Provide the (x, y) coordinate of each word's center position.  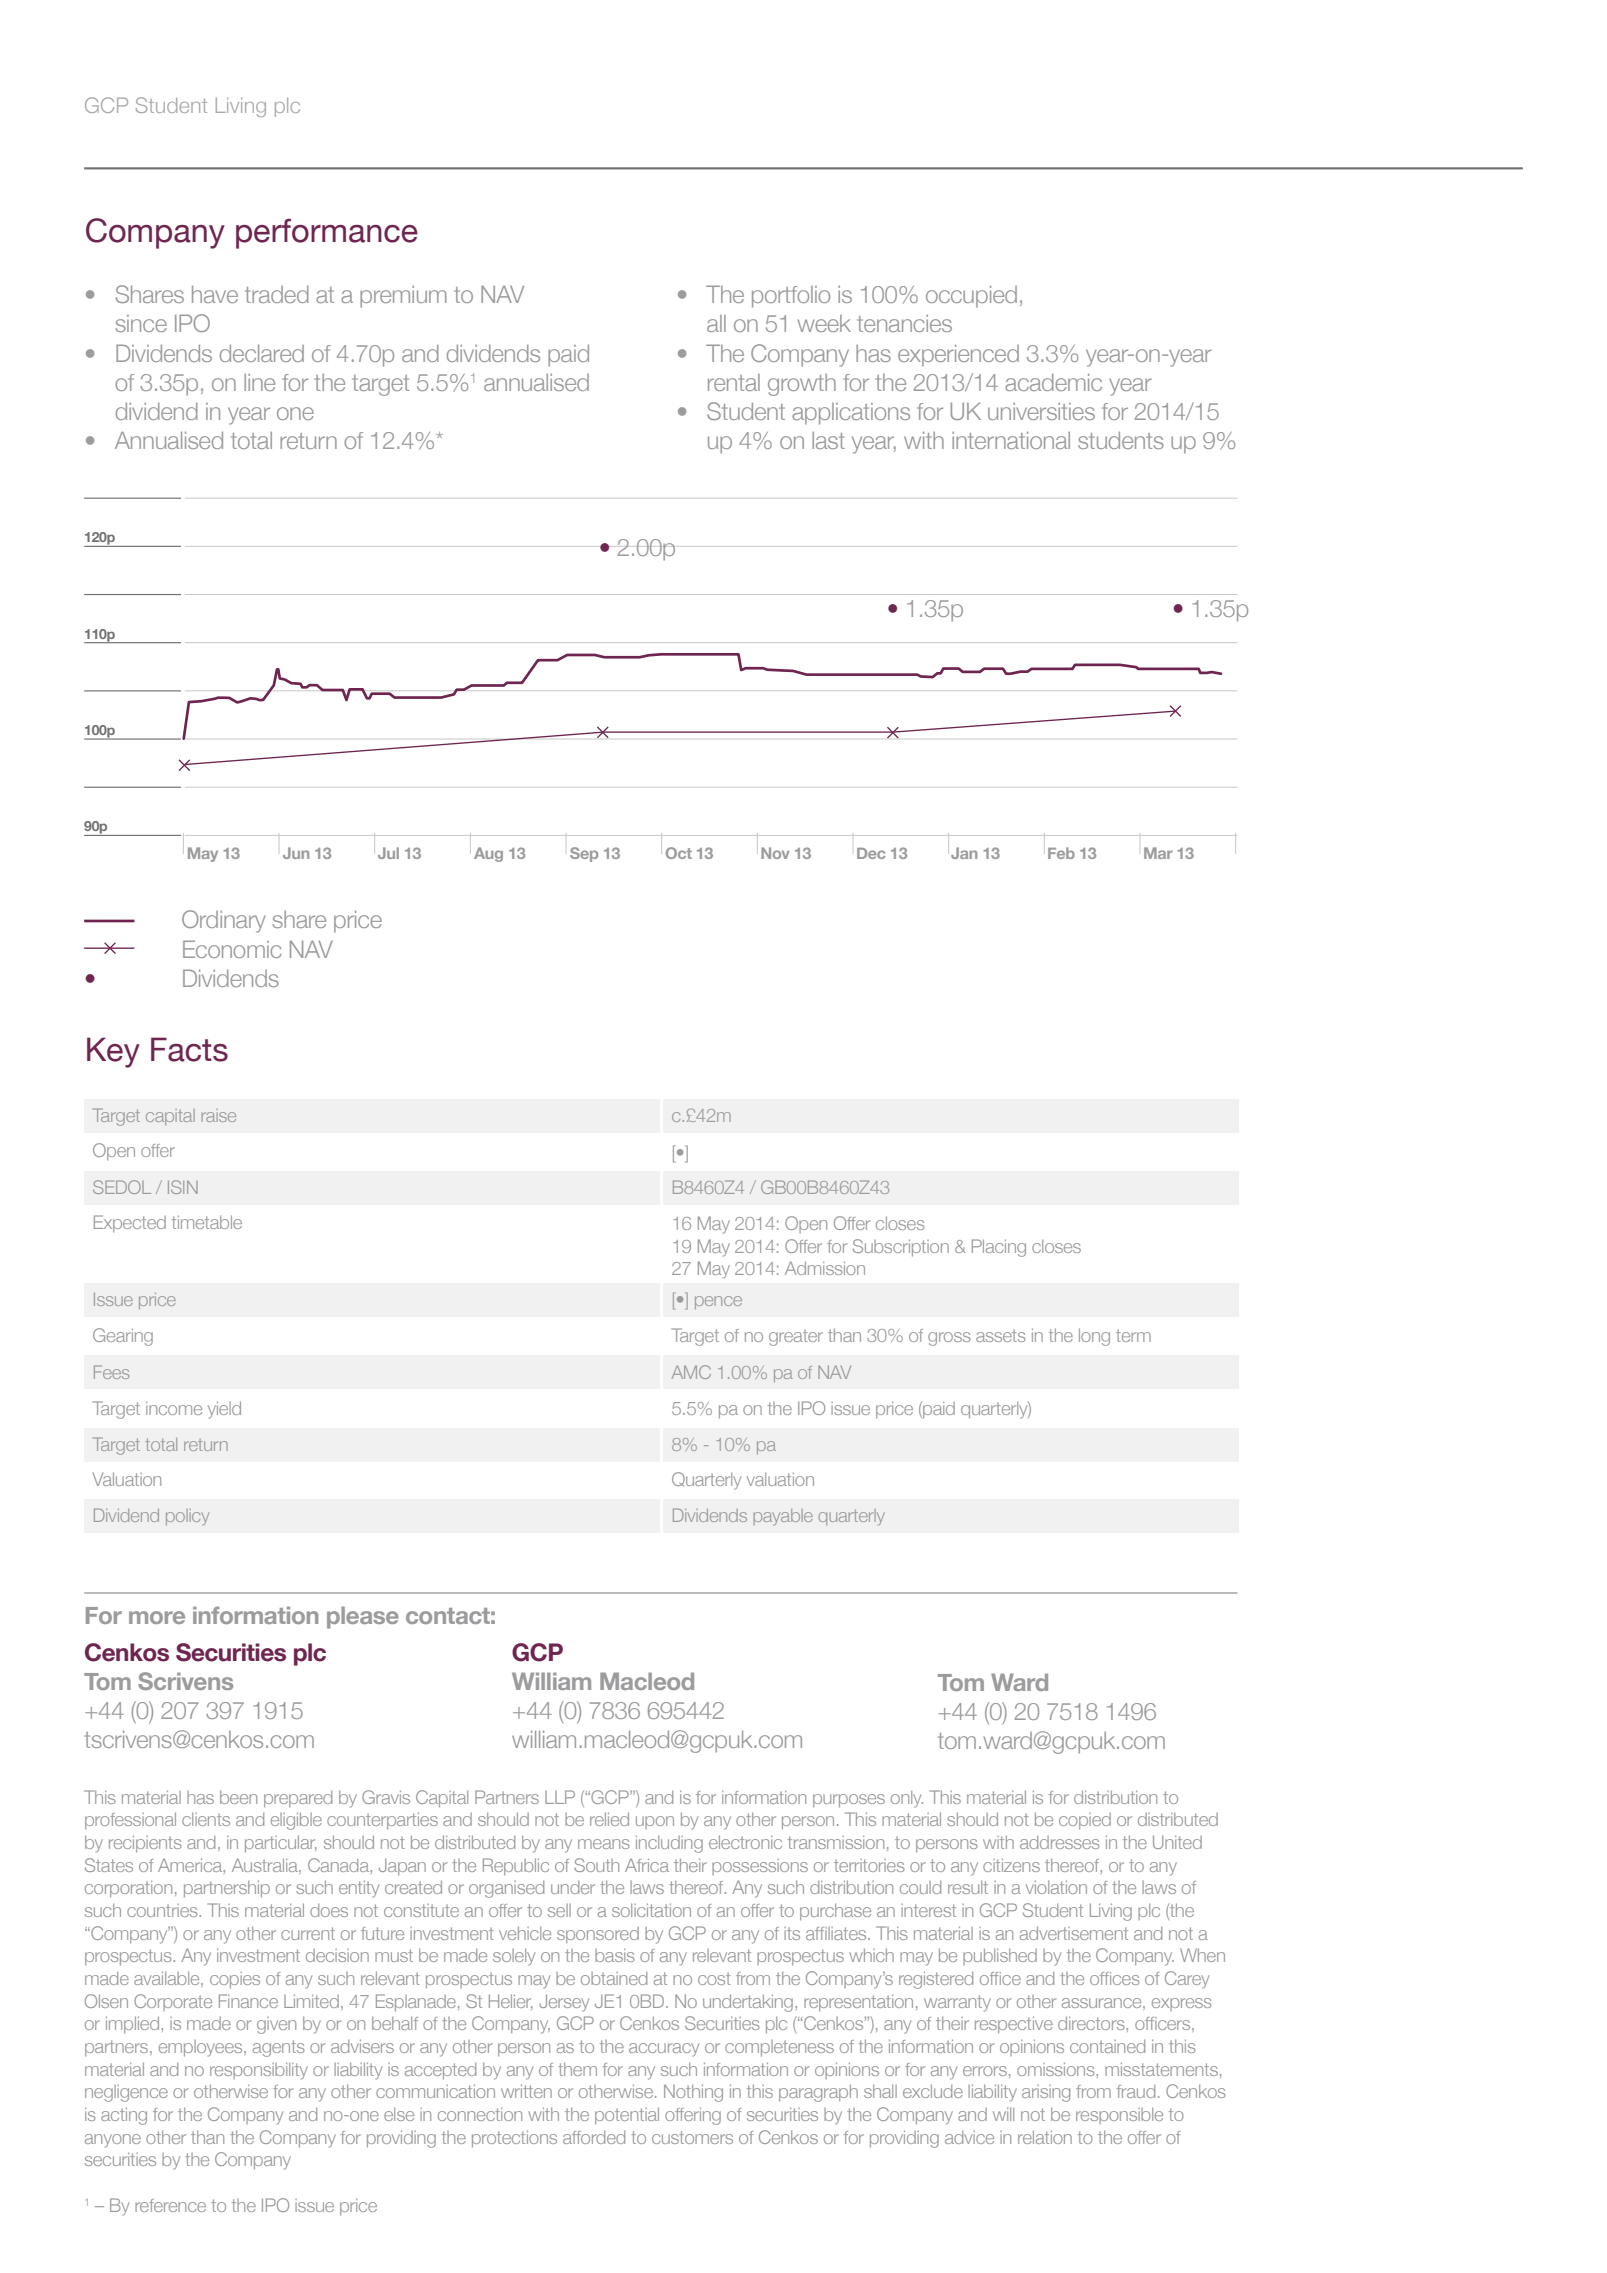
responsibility (259, 2071)
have (215, 294)
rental (734, 382)
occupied (971, 297)
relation (1045, 2137)
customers (692, 2137)
